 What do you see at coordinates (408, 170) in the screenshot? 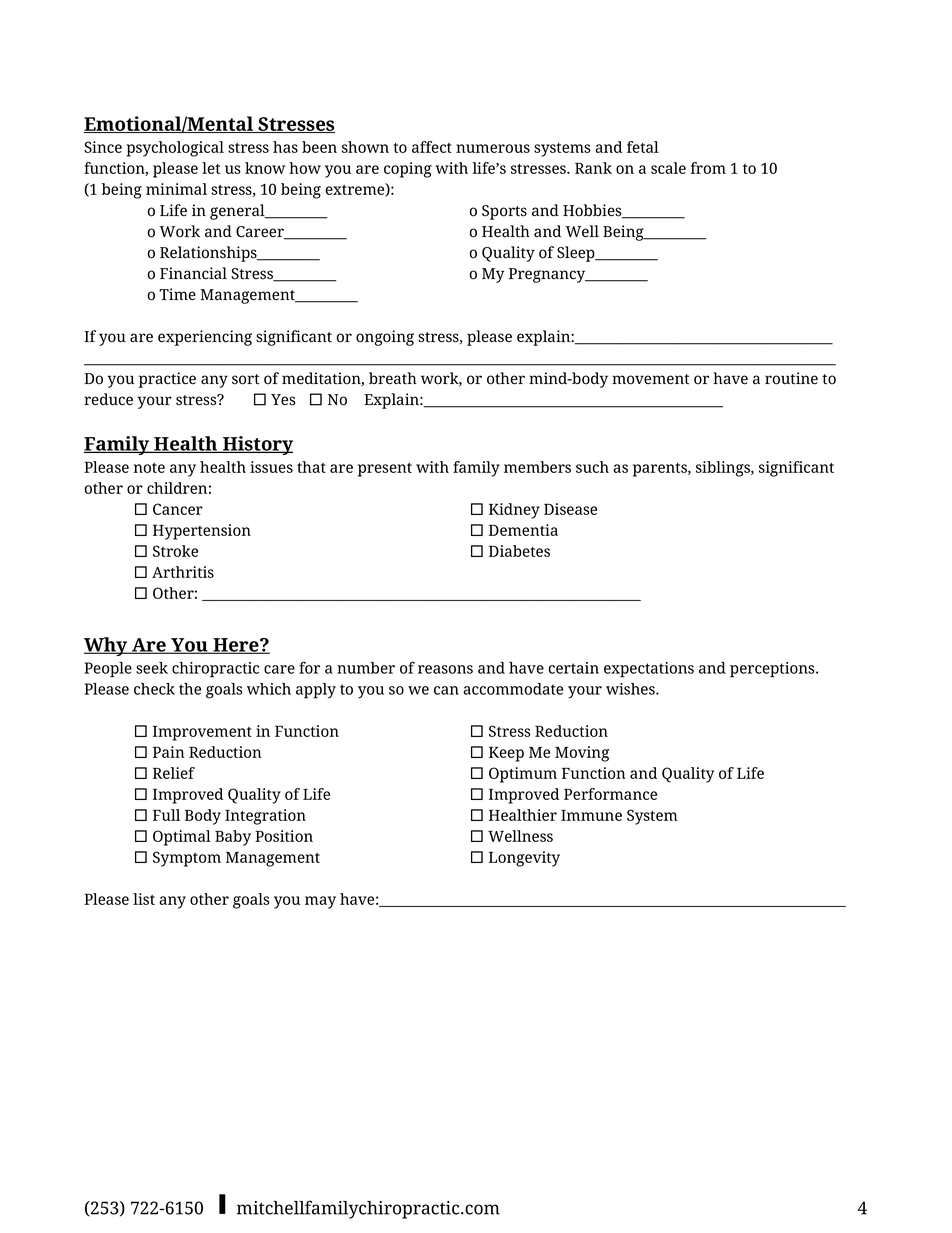
I see `coping` at bounding box center [408, 170].
